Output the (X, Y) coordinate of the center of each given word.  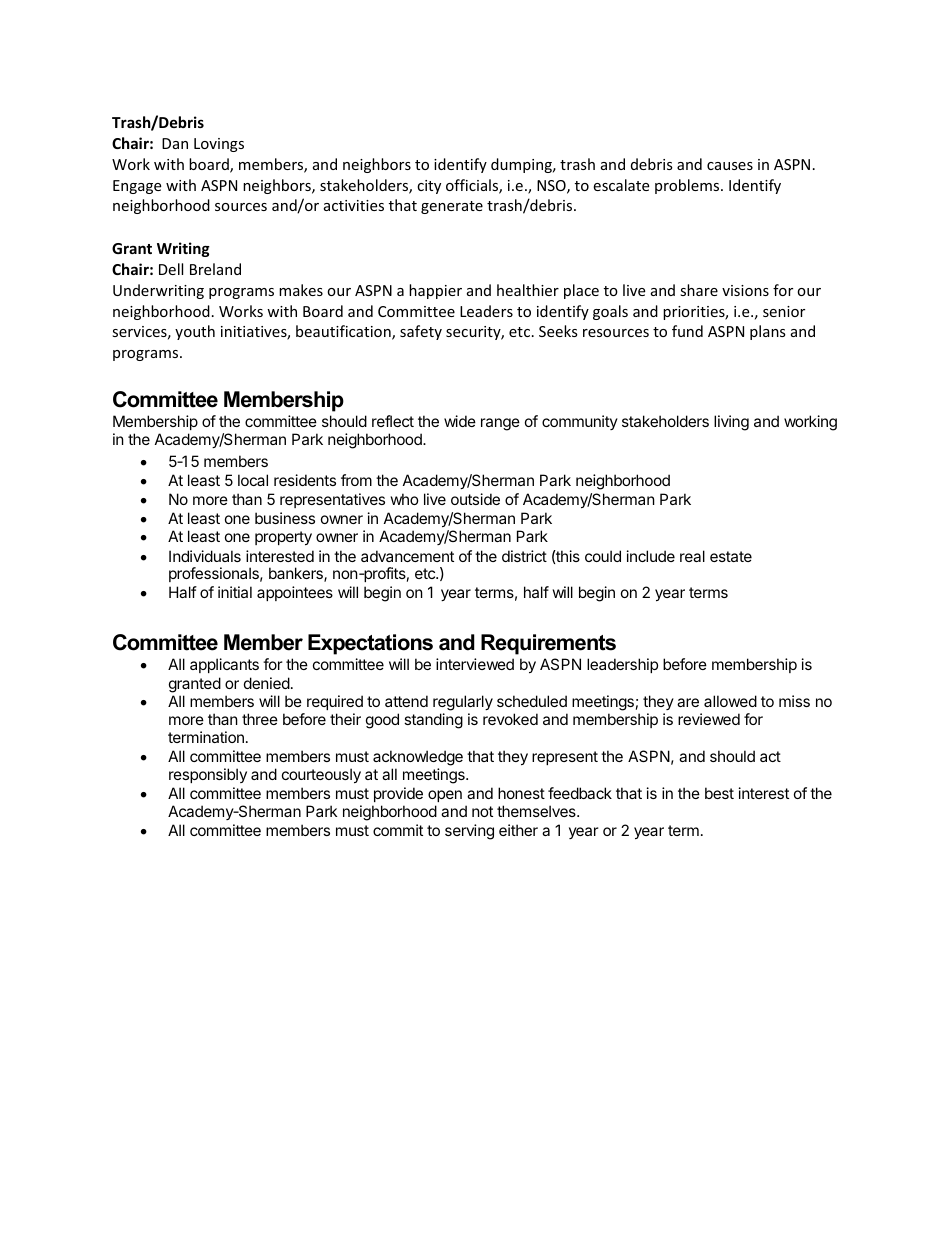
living (731, 423)
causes (730, 166)
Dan (175, 143)
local (253, 480)
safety (421, 332)
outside (475, 499)
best (719, 793)
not (482, 811)
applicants (224, 665)
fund (687, 331)
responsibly (208, 775)
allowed (730, 701)
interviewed (475, 664)
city (429, 187)
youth (195, 332)
